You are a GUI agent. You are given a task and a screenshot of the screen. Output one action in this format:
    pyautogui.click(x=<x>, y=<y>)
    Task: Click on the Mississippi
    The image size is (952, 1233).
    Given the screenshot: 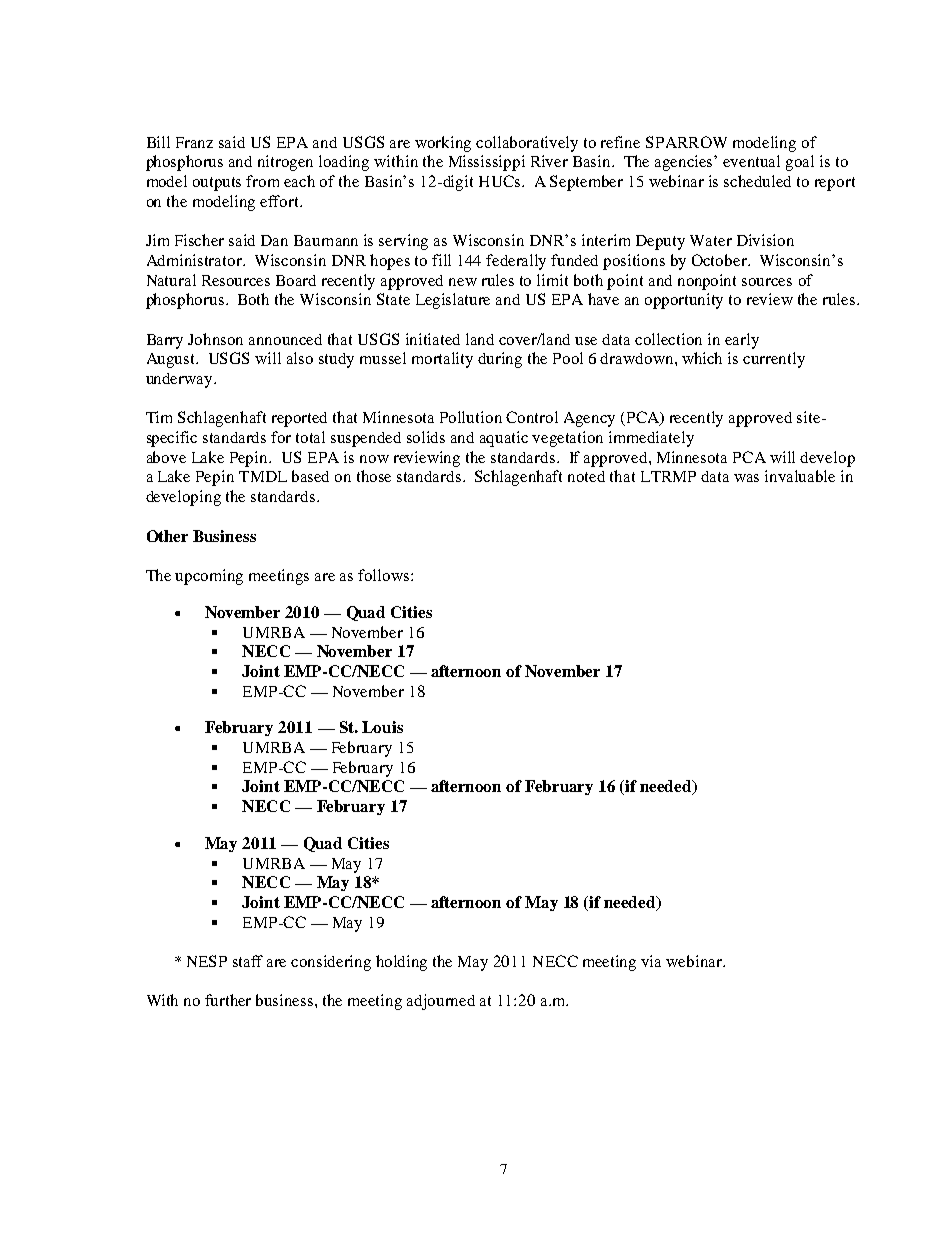 What is the action you would take?
    pyautogui.click(x=487, y=163)
